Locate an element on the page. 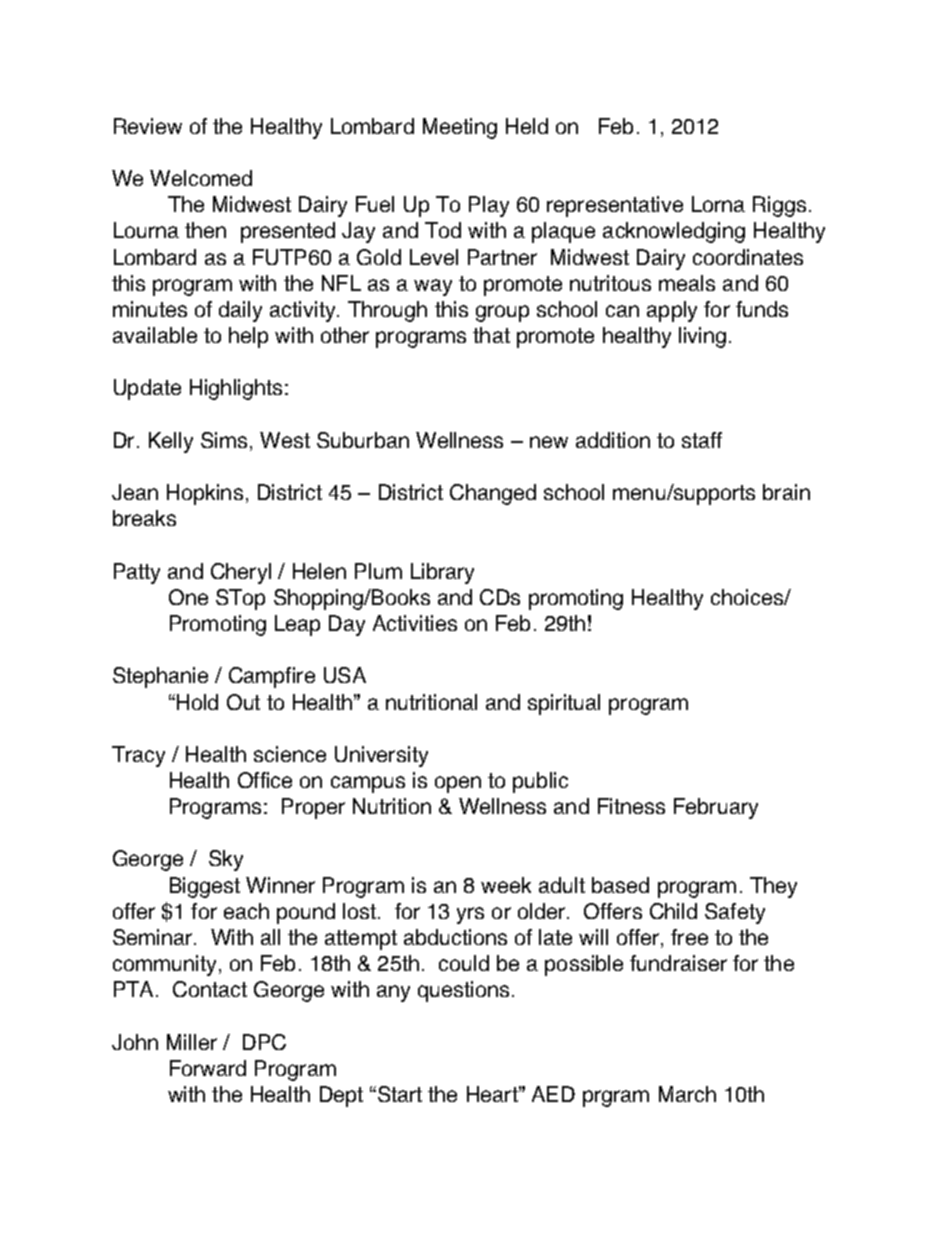 The width and height of the page is (952, 1233). February is located at coordinates (716, 808).
